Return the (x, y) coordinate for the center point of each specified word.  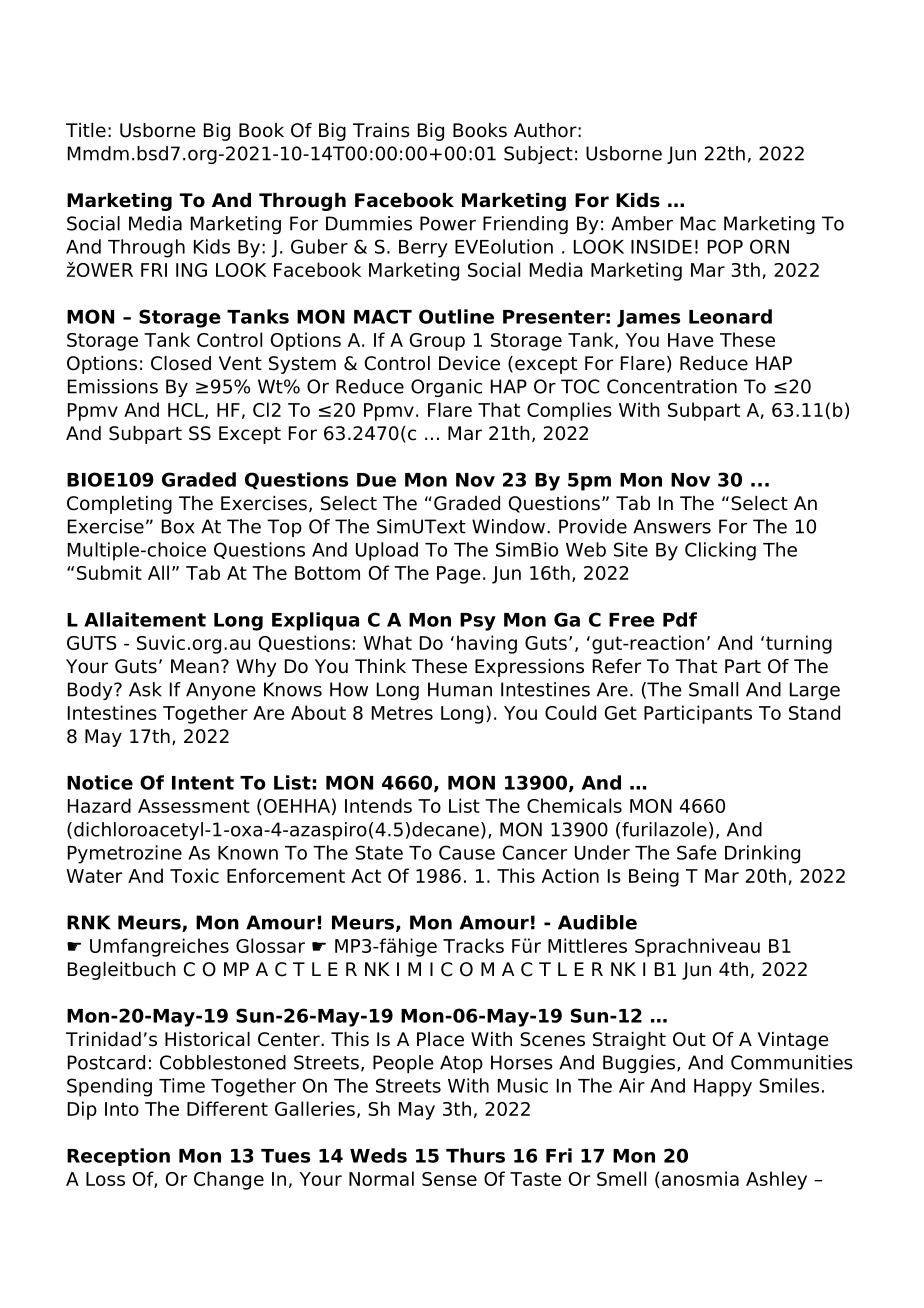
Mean (195, 666)
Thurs (475, 1155)
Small (713, 689)
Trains (381, 130)
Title (86, 130)
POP (725, 246)
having (487, 644)
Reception (118, 1157)
